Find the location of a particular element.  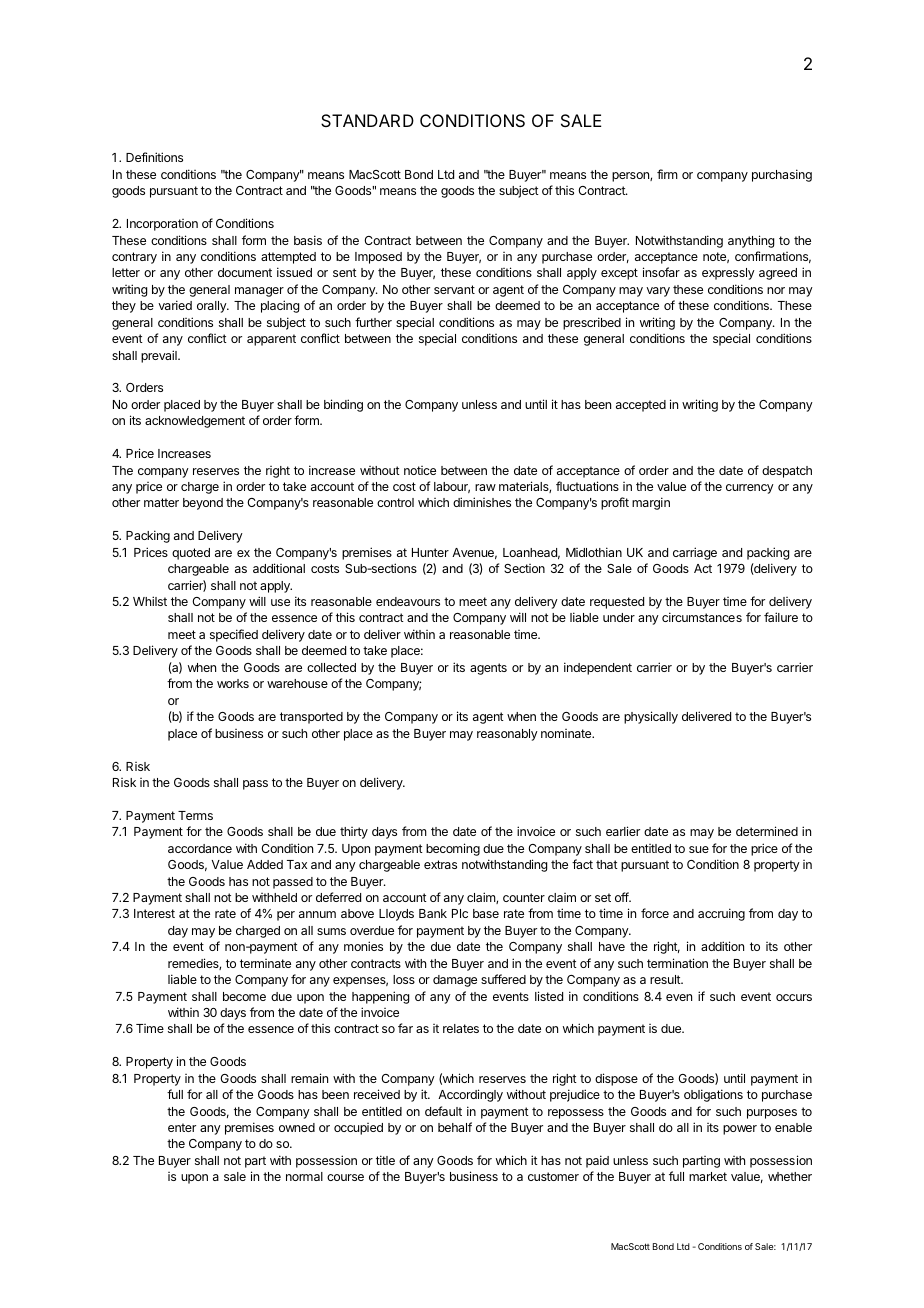

endeavours is located at coordinates (408, 601).
